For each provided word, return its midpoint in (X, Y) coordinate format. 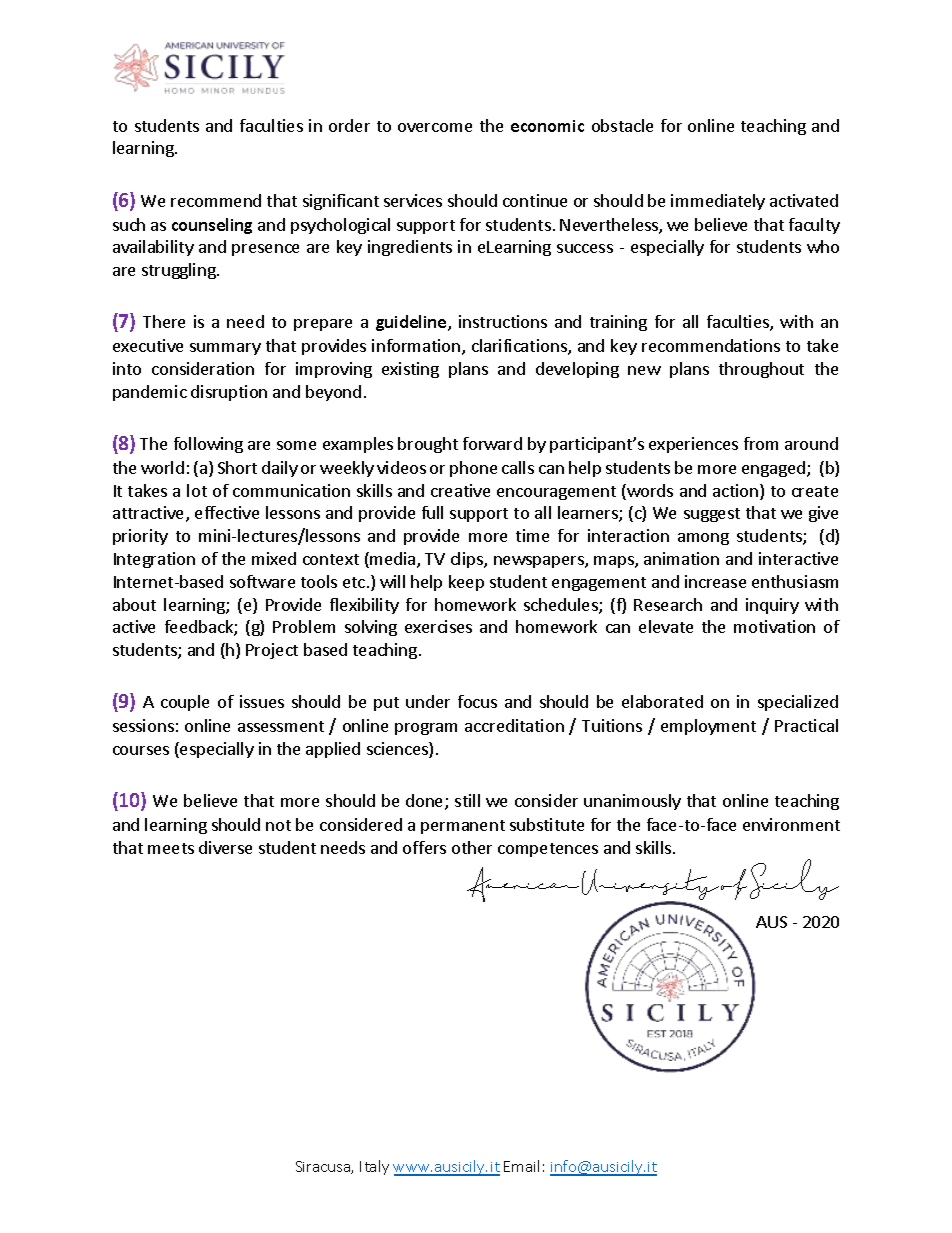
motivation (774, 626)
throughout (761, 370)
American (523, 884)
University (650, 886)
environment (791, 824)
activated (804, 200)
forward (492, 443)
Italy (374, 1167)
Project (272, 651)
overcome (435, 127)
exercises (438, 626)
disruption (229, 393)
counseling (212, 226)
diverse (225, 847)
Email (521, 1166)
